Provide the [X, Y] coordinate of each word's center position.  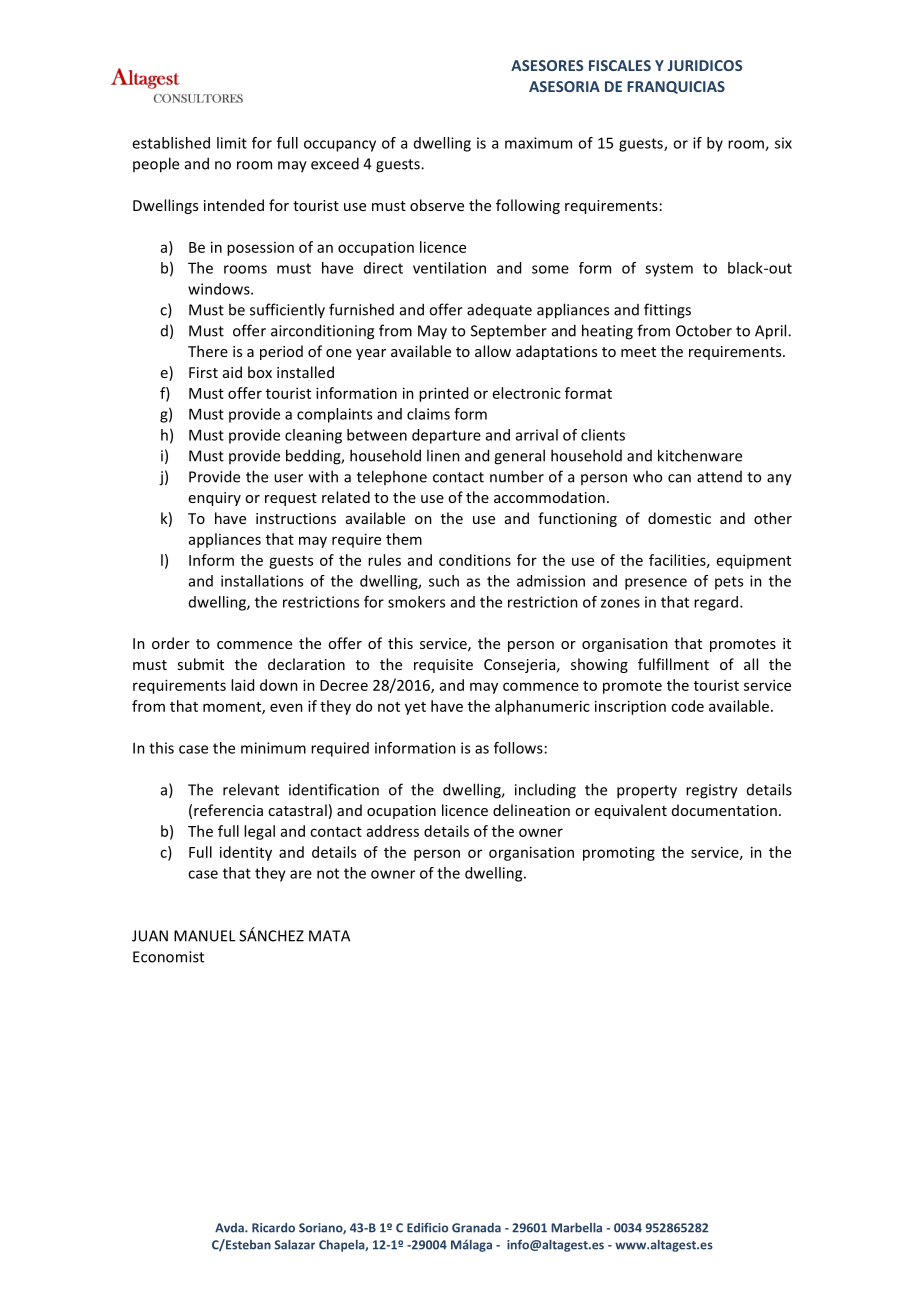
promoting [619, 853]
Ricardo [273, 1228]
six [783, 143]
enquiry [215, 499]
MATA [329, 936]
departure [446, 436]
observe [437, 205]
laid [242, 685]
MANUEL [205, 936]
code [687, 706]
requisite [443, 666]
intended [234, 205]
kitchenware [700, 455]
